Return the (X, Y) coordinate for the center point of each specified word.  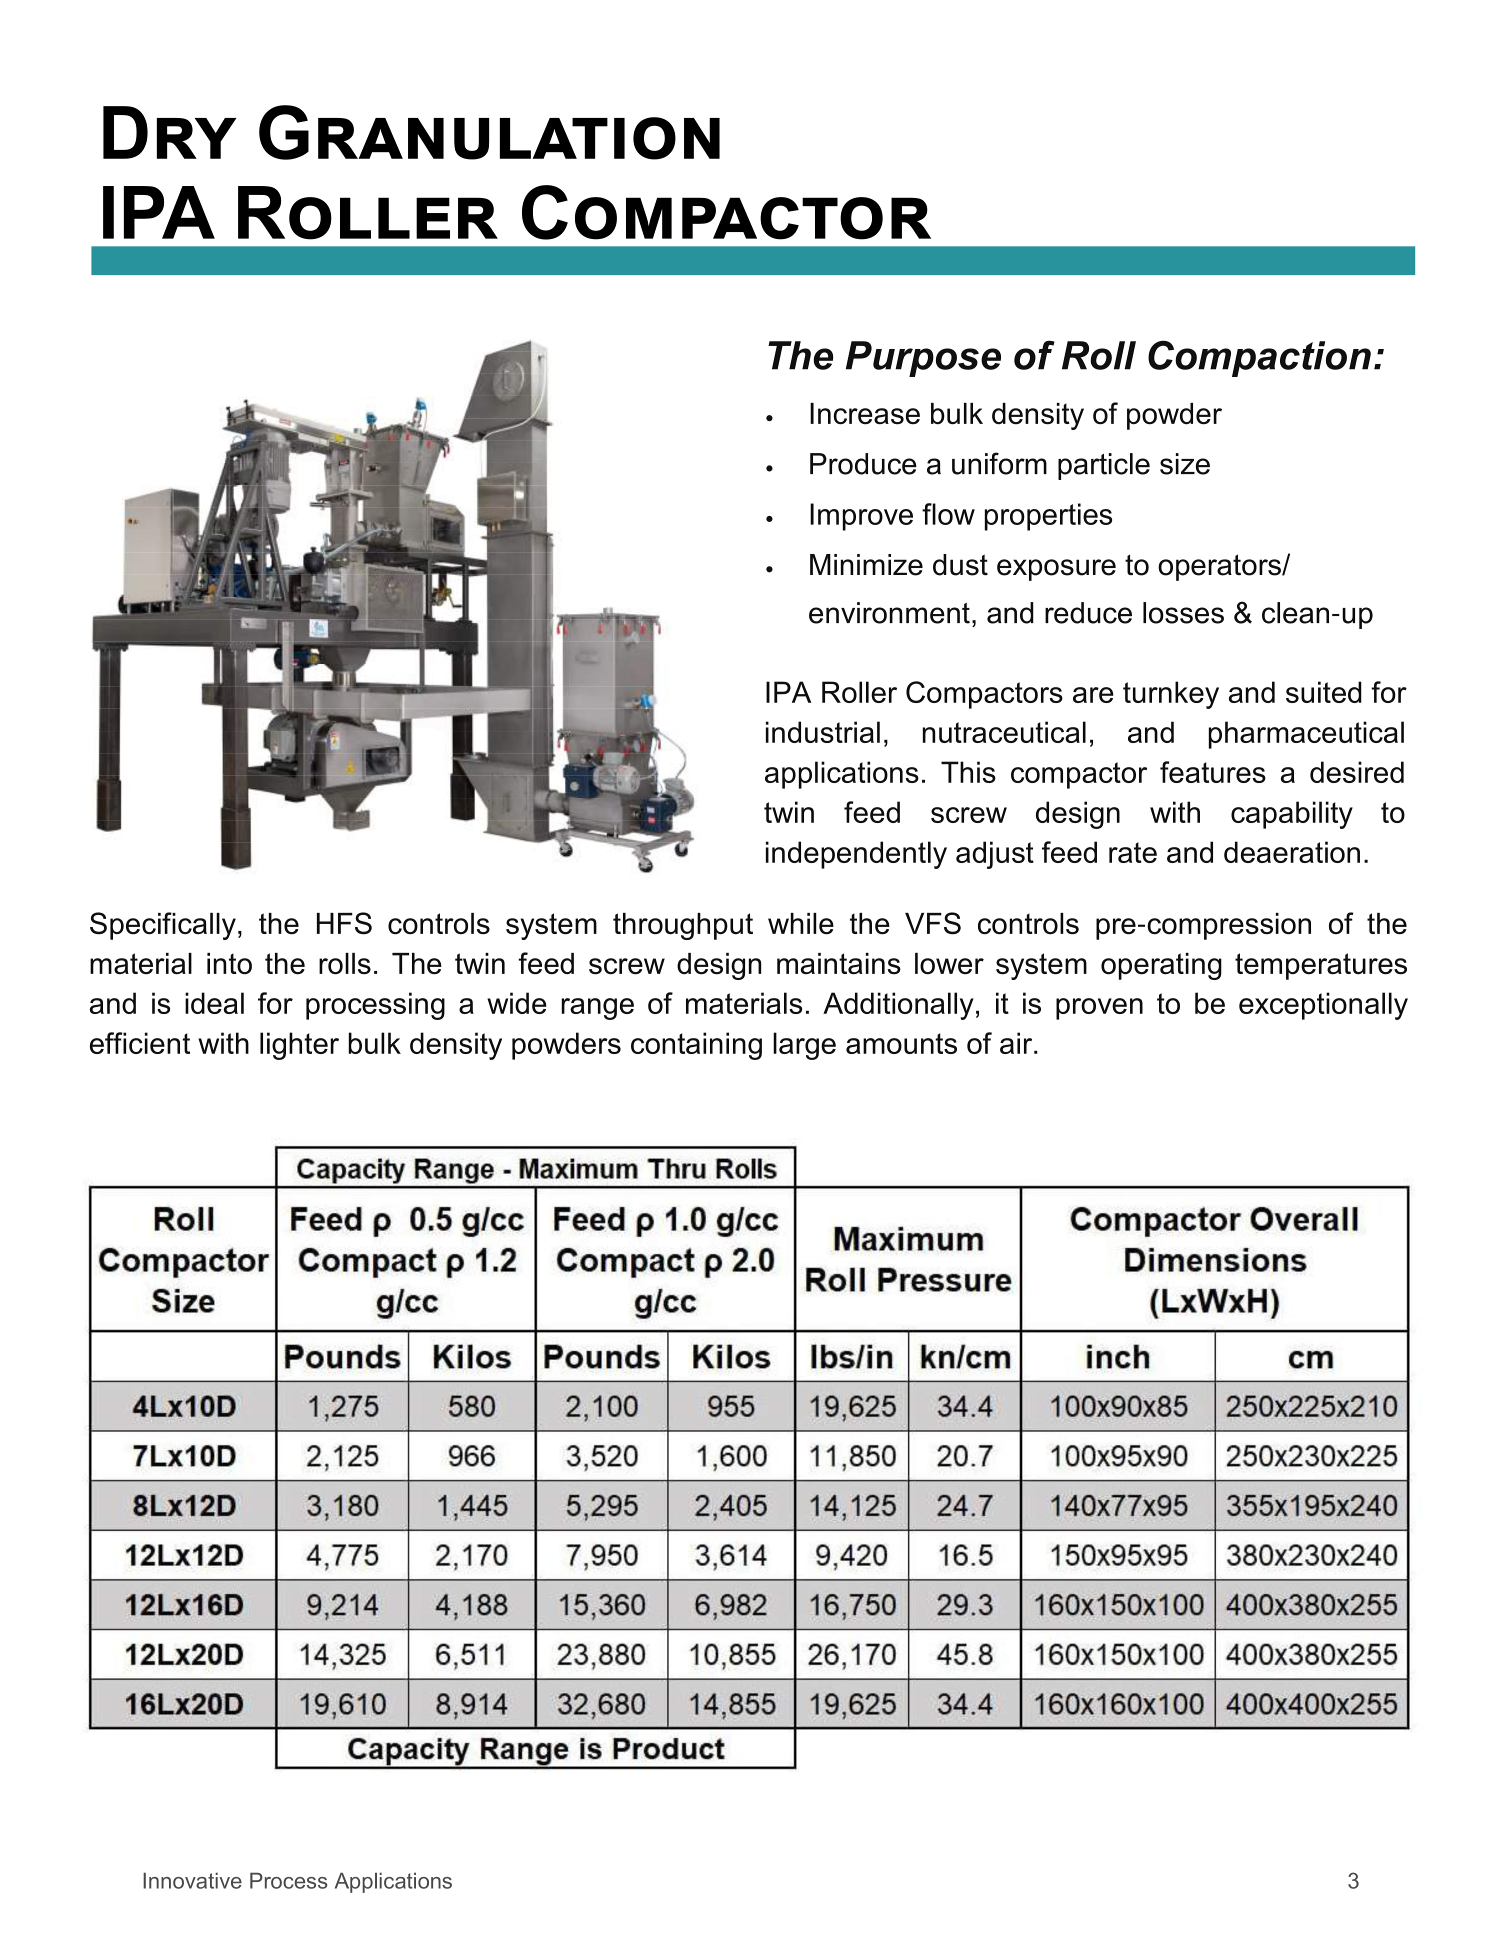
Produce (863, 464)
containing (696, 1046)
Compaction (1259, 359)
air (1017, 1043)
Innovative (192, 1880)
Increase (865, 414)
